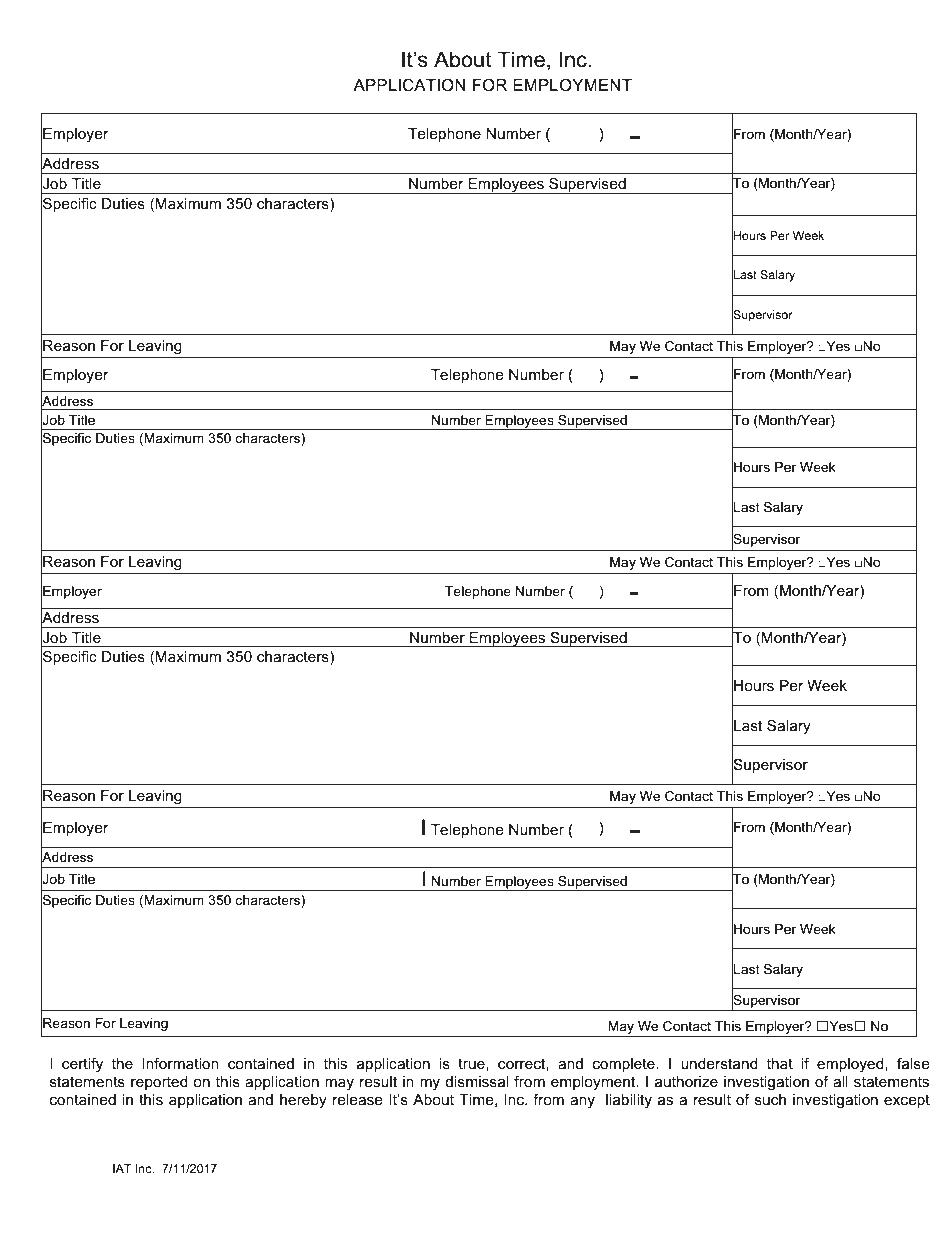 The width and height of the screenshot is (952, 1233). Describe the element at coordinates (303, 1101) in the screenshot. I see `hereby` at that location.
